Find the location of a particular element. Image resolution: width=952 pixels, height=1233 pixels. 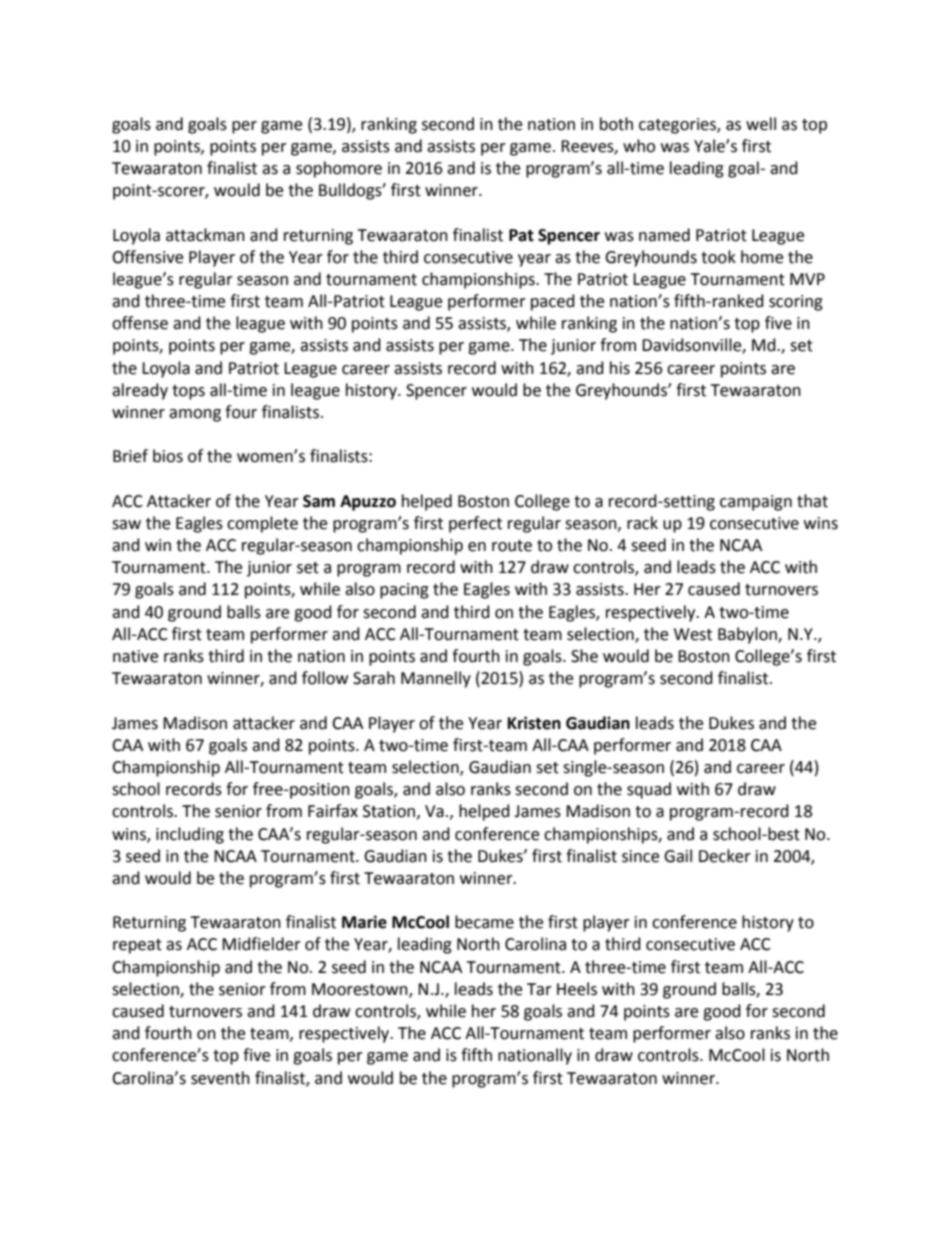

both is located at coordinates (616, 124).
